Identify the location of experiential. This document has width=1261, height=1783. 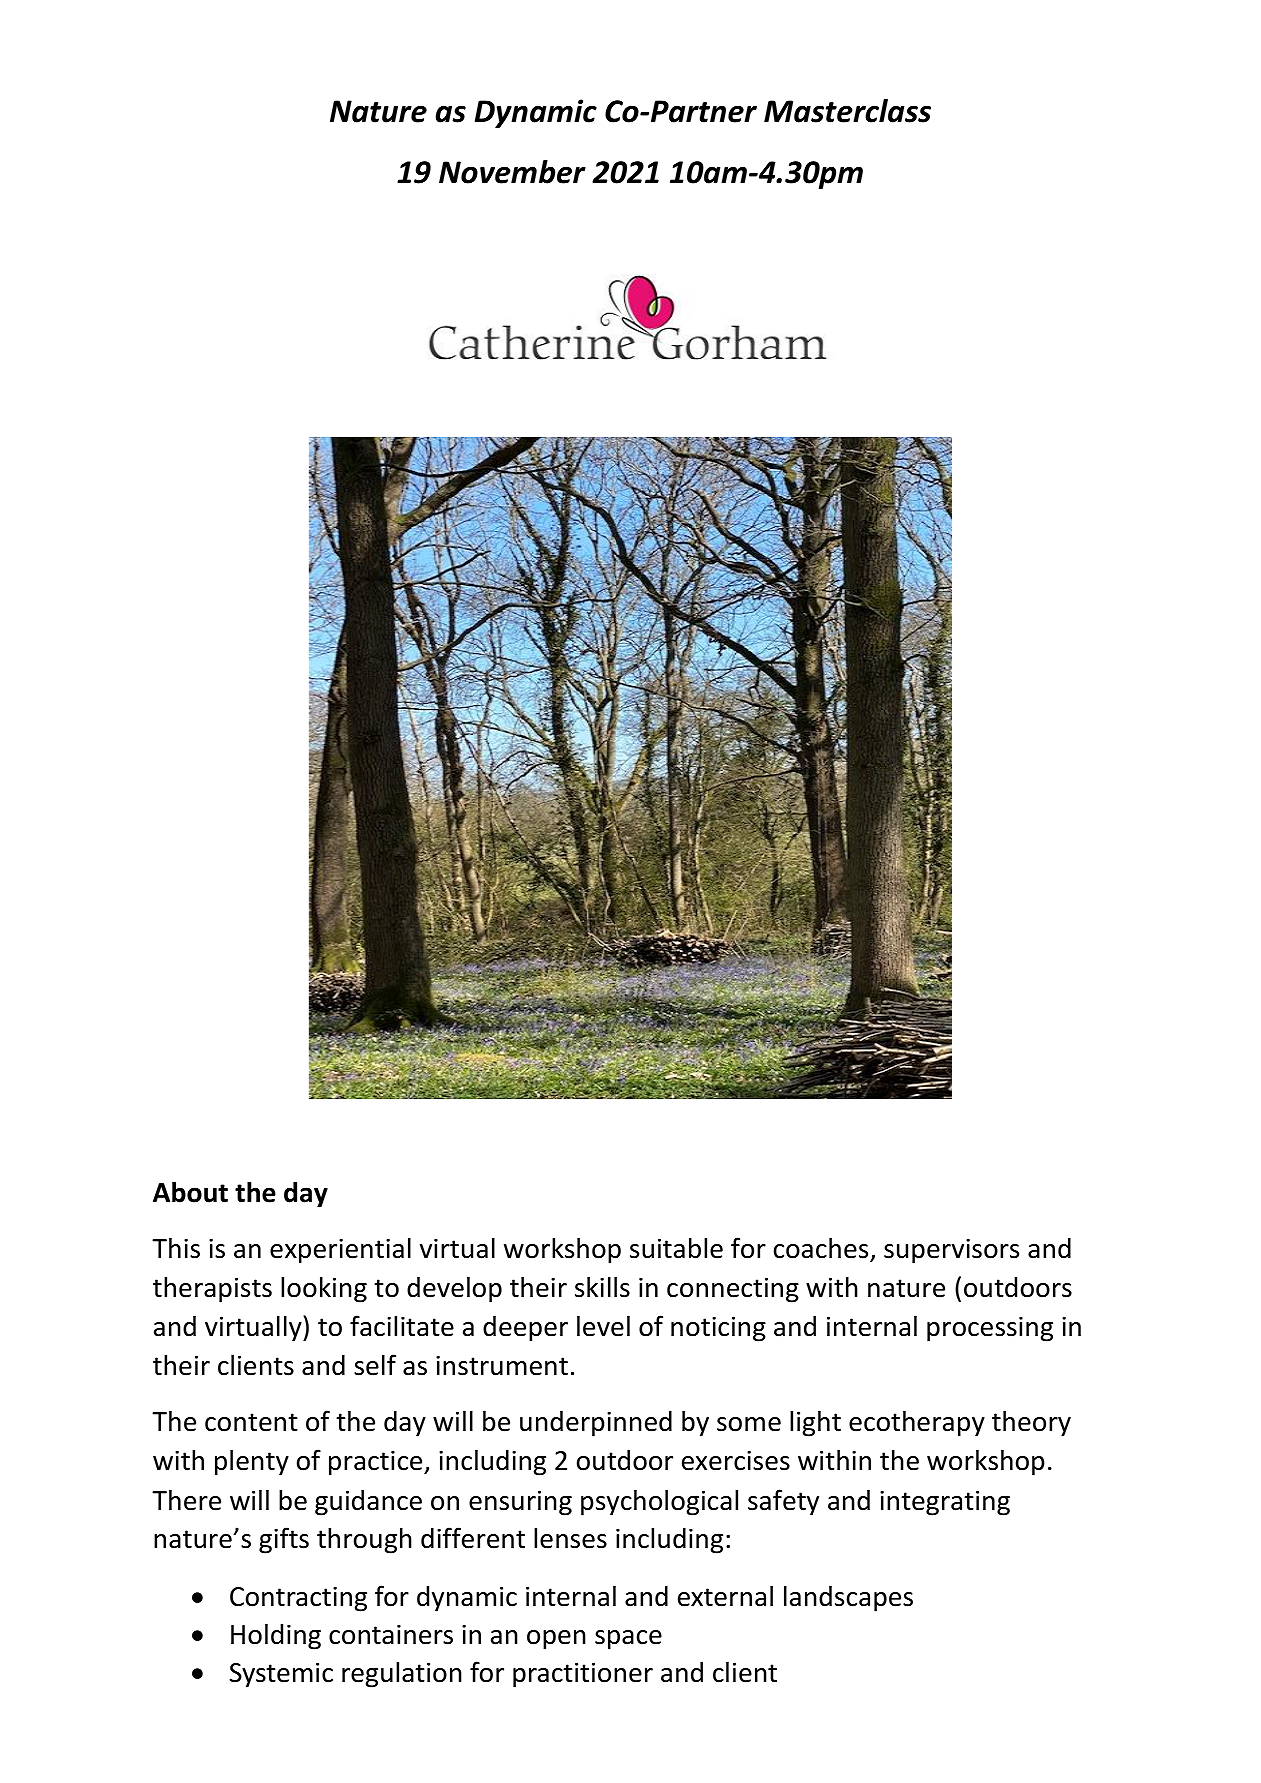
(340, 1250).
